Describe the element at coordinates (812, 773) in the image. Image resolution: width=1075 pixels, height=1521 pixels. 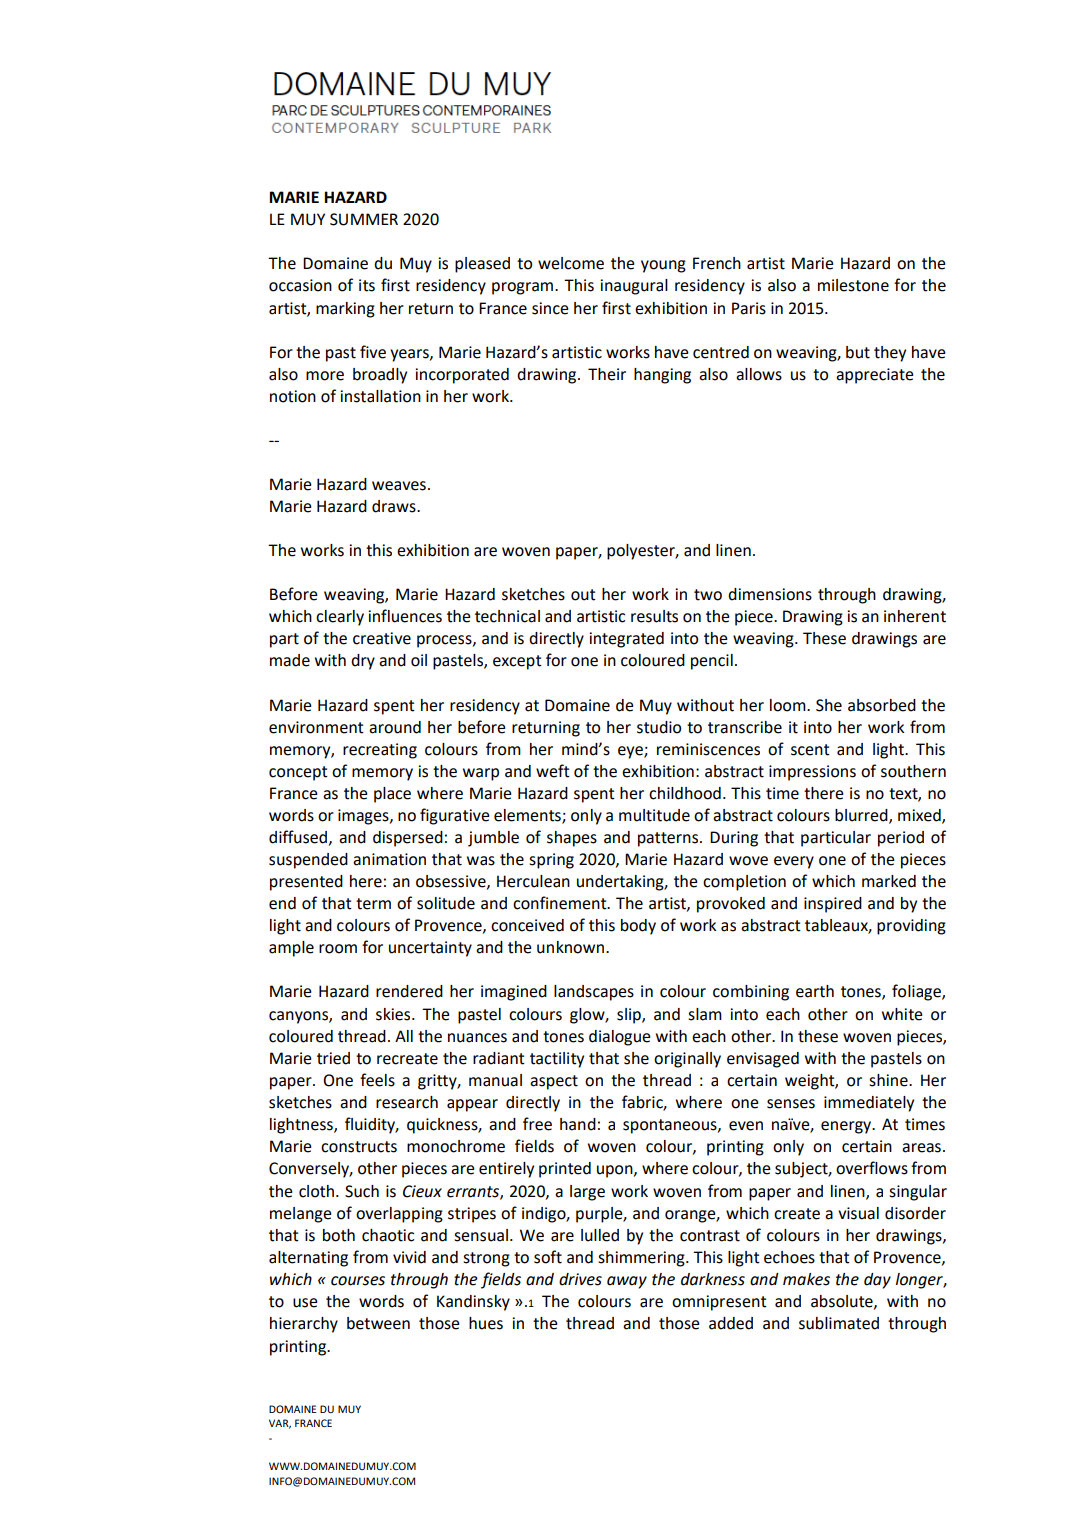
I see `impressions` at that location.
